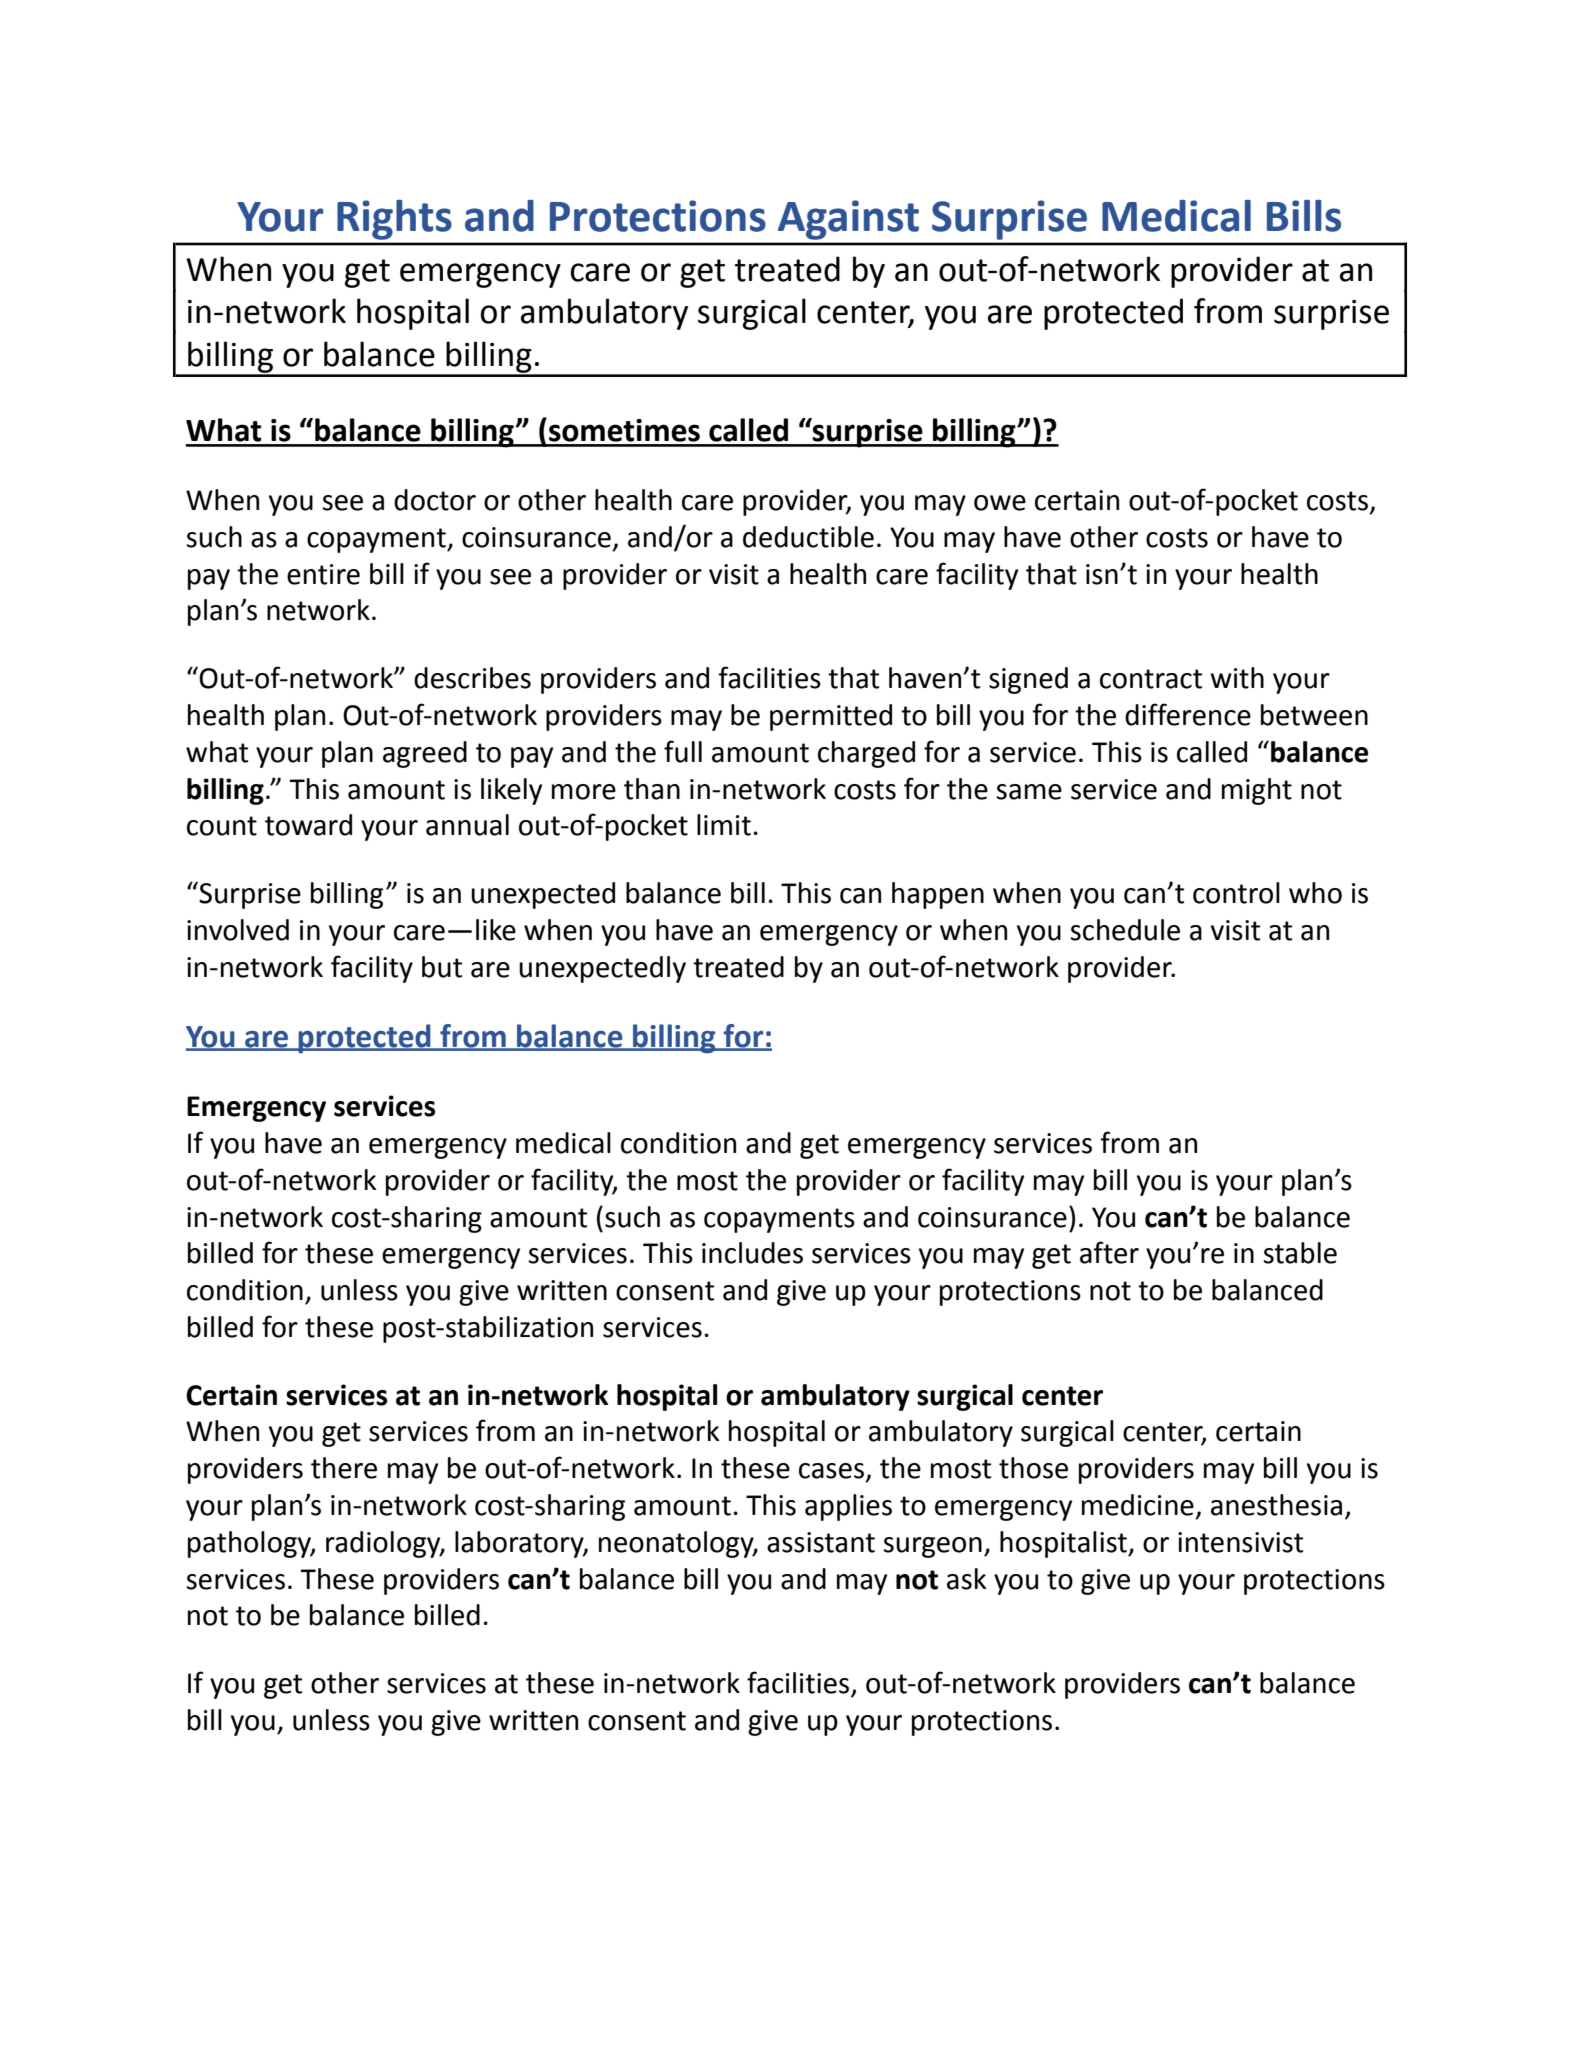  What do you see at coordinates (394, 220) in the screenshot?
I see `Rights` at bounding box center [394, 220].
